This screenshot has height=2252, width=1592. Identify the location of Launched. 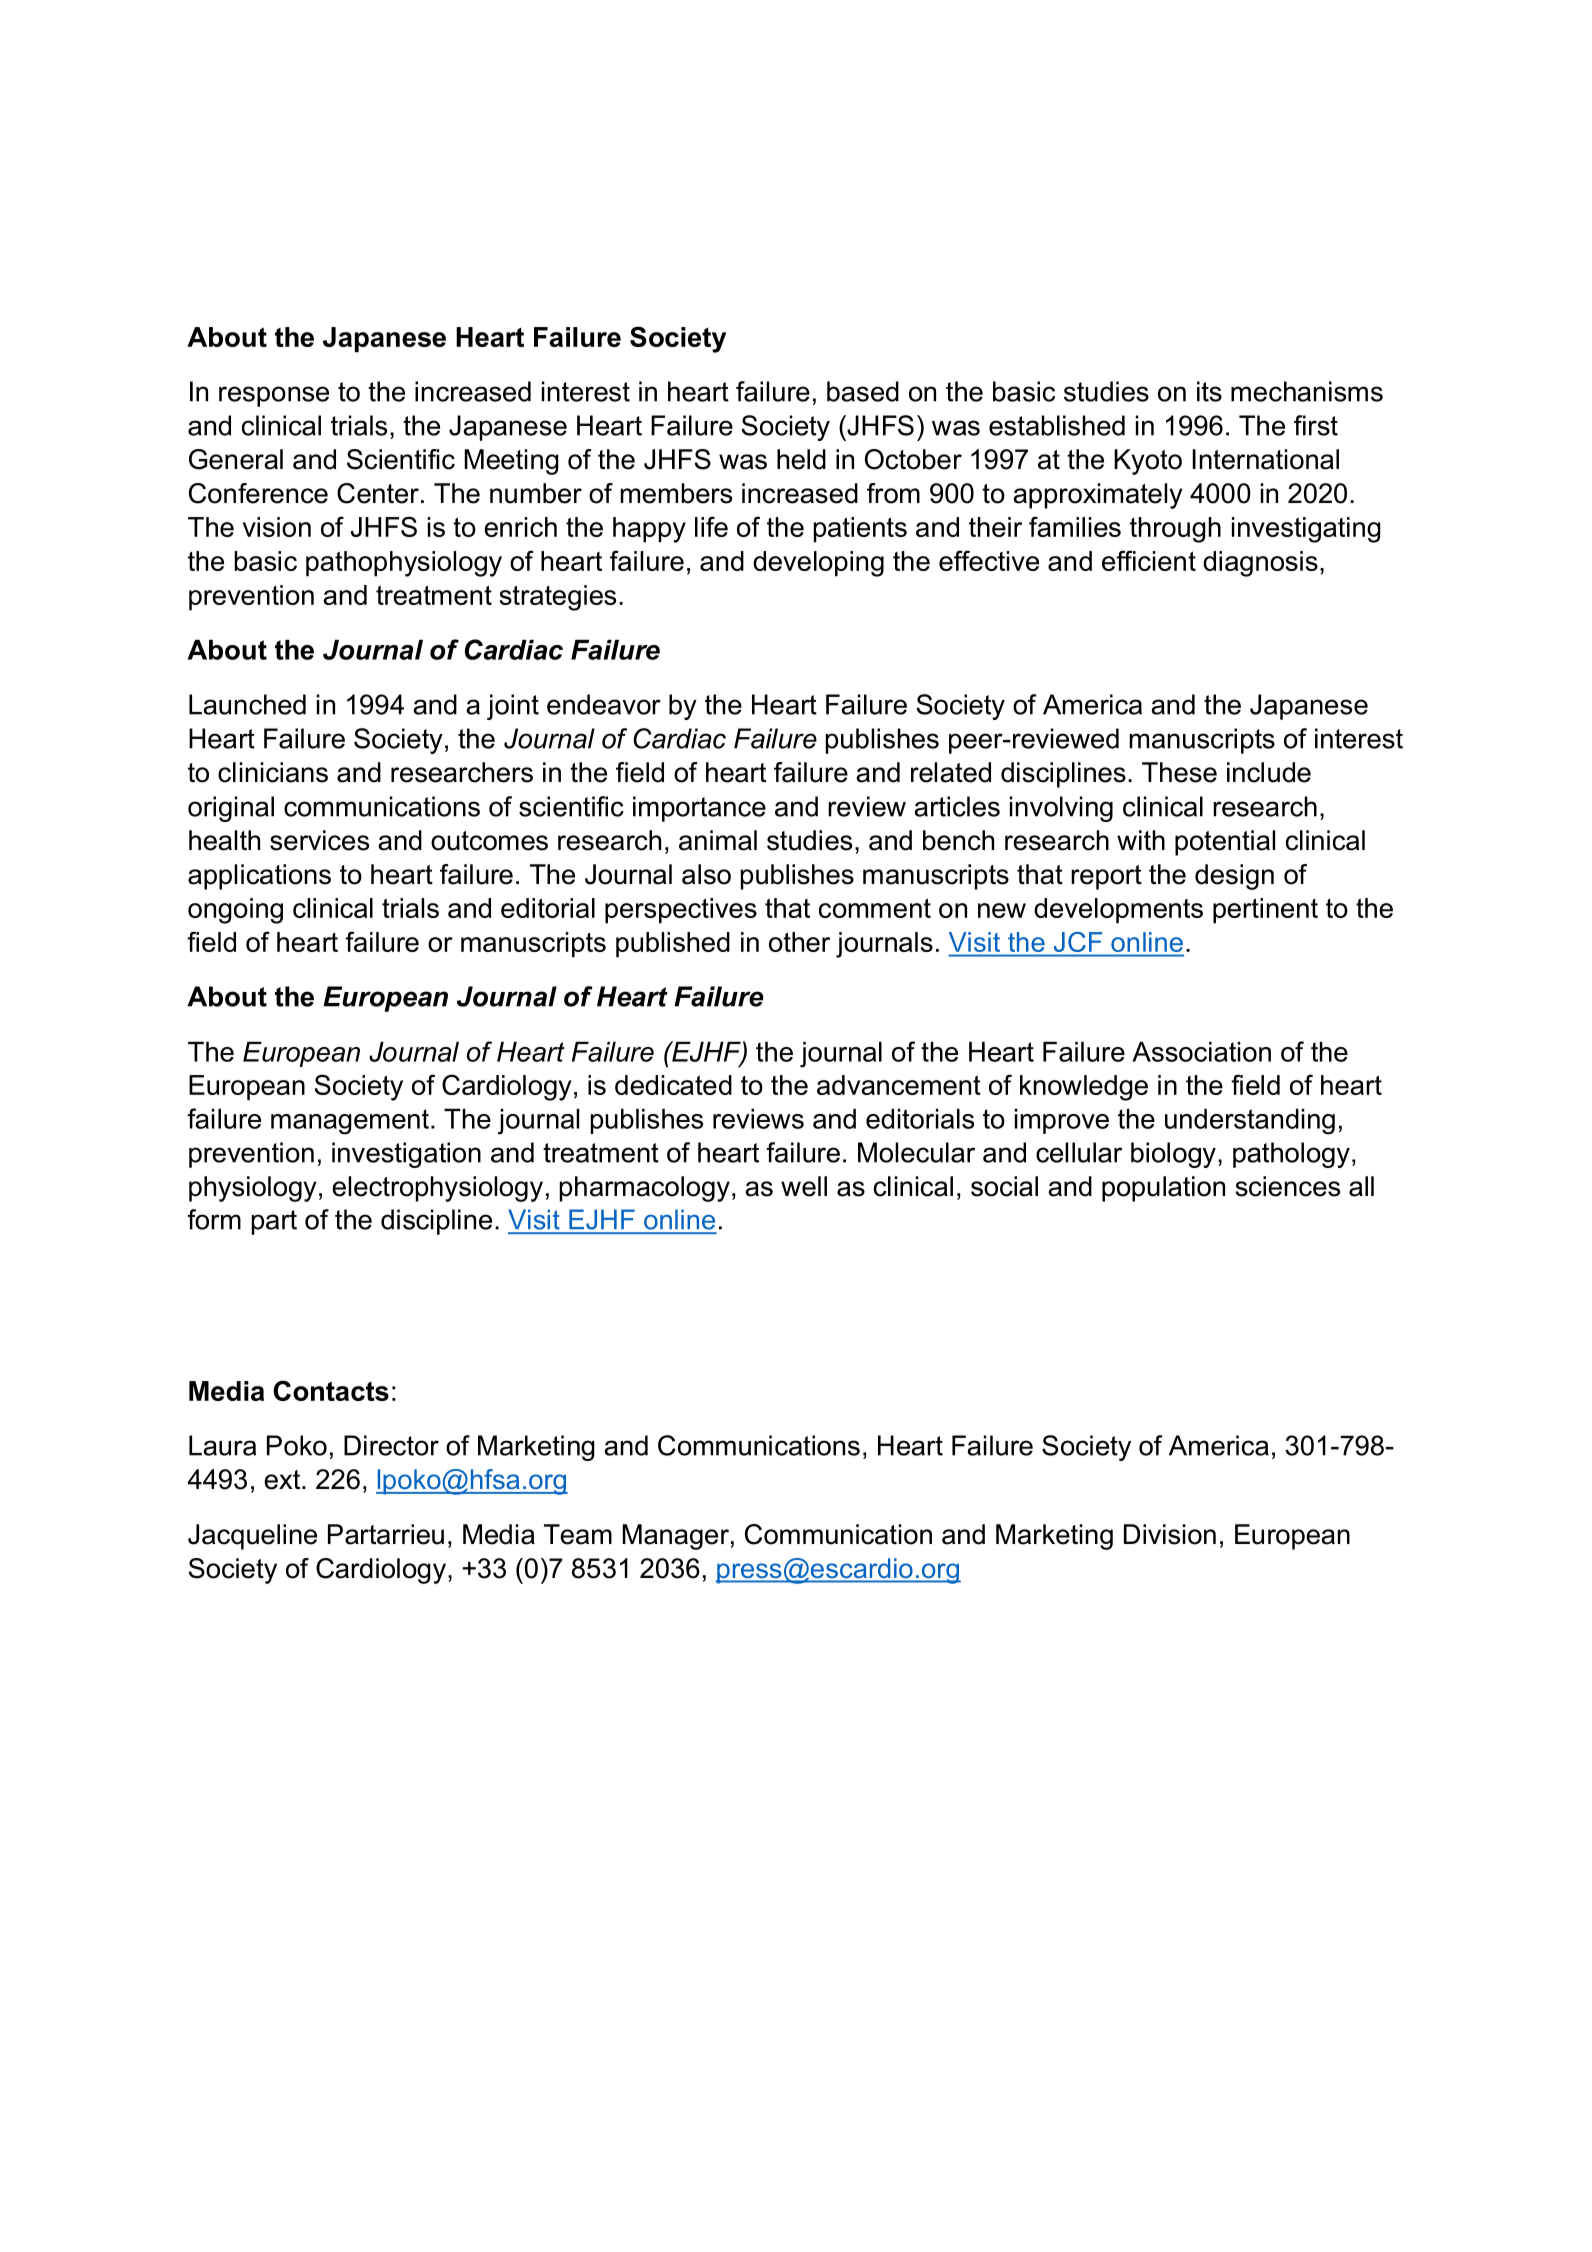
(247, 704).
